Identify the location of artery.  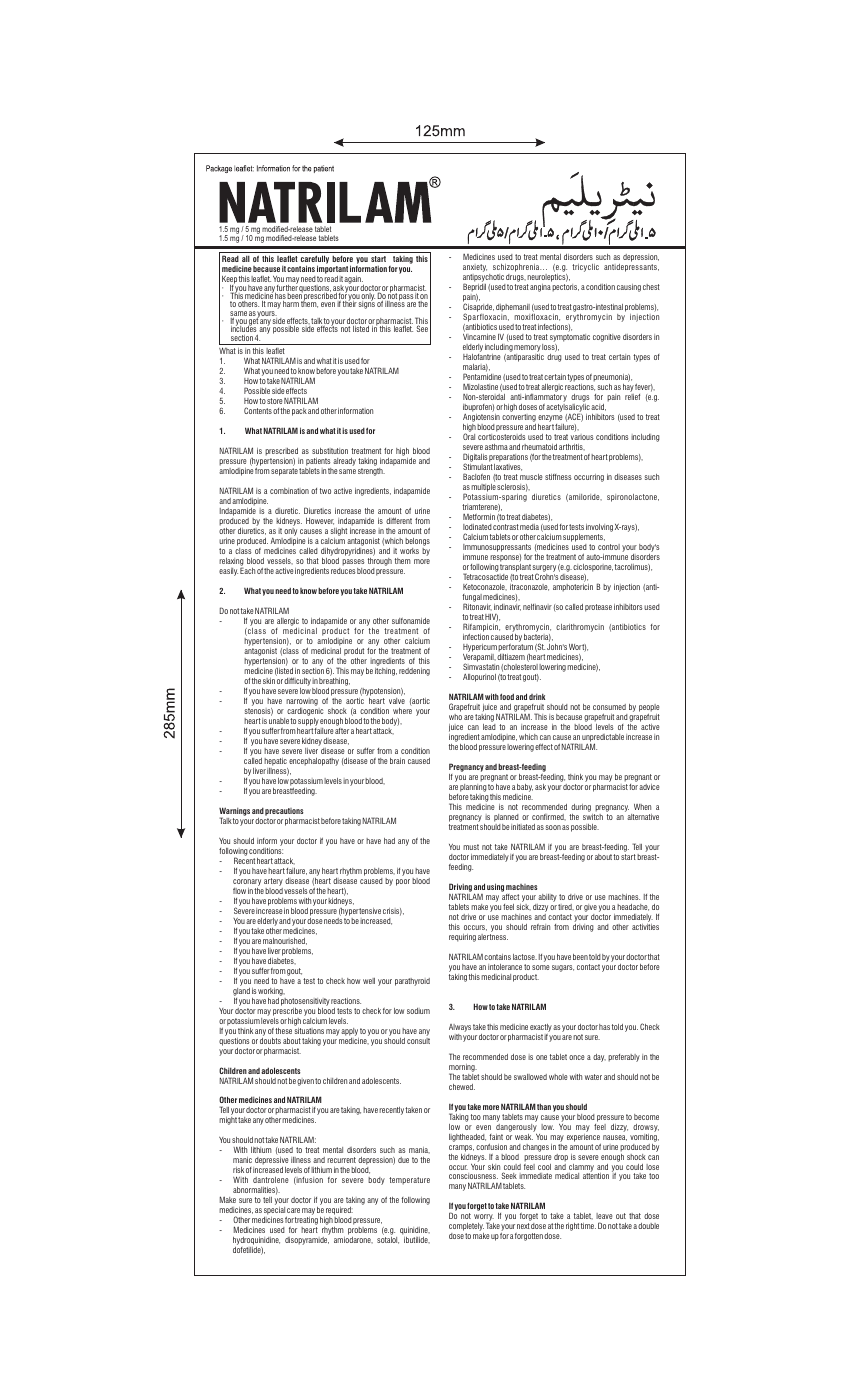
(273, 882).
